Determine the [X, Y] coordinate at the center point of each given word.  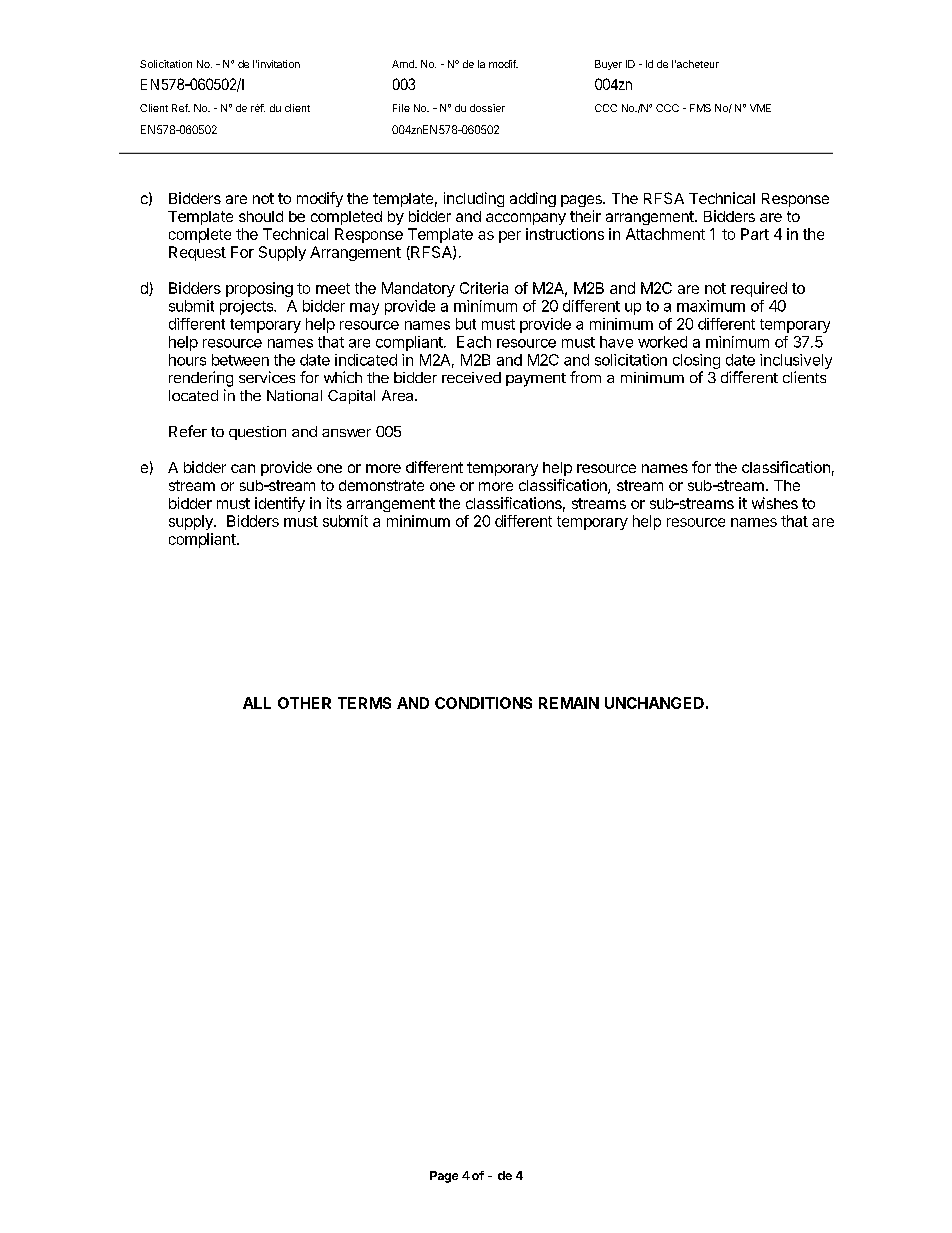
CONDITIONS [483, 703]
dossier [487, 108]
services [267, 377]
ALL [257, 703]
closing [696, 361]
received [471, 377]
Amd [404, 64]
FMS [700, 108]
